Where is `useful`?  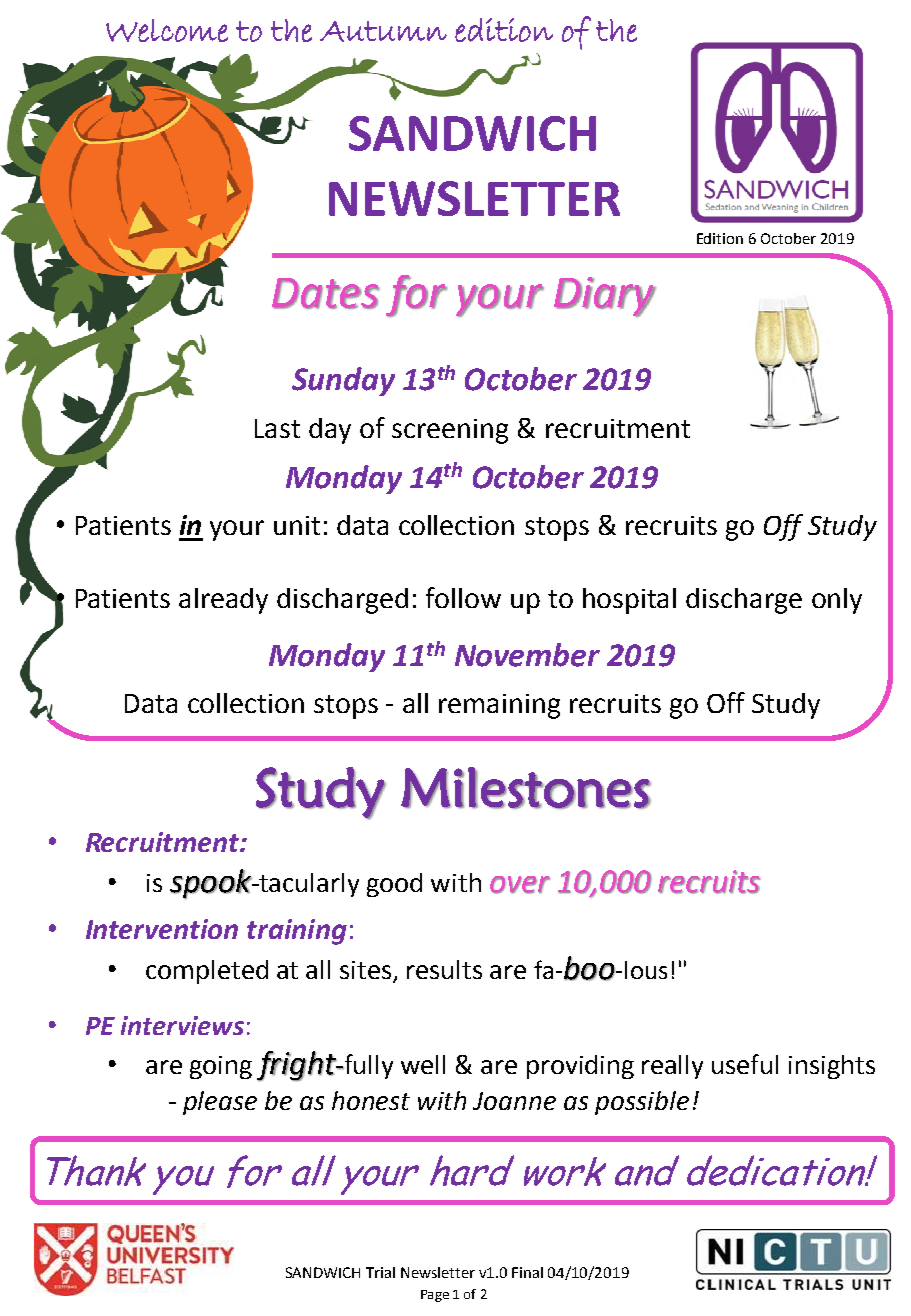 useful is located at coordinates (745, 1064).
